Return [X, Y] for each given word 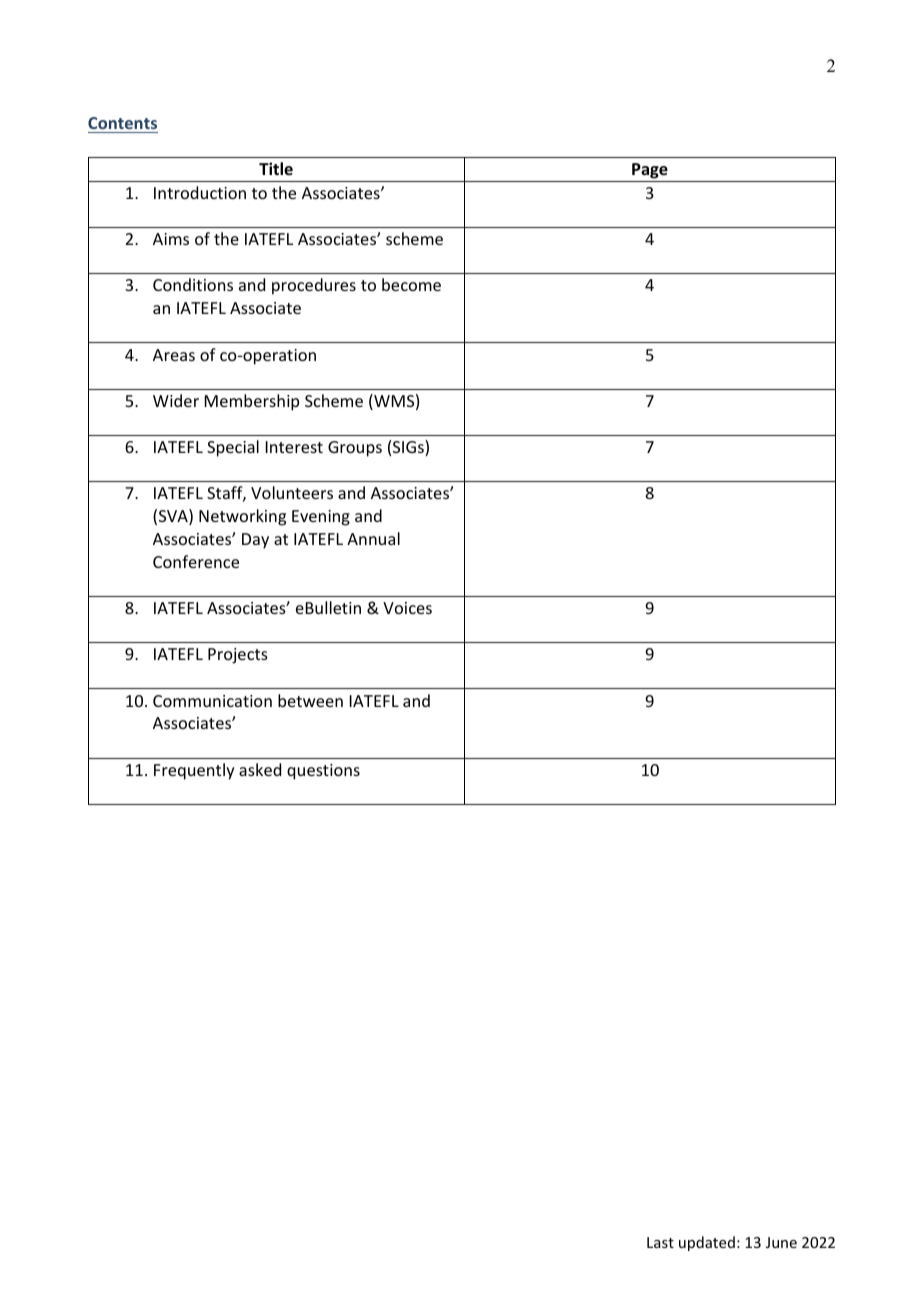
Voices [407, 608]
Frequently [194, 771]
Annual [373, 538]
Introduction [200, 192]
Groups [355, 449]
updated [707, 1243]
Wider [176, 400]
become [411, 284]
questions [323, 772]
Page [650, 172]
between [310, 700]
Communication [212, 701]
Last [660, 1242]
